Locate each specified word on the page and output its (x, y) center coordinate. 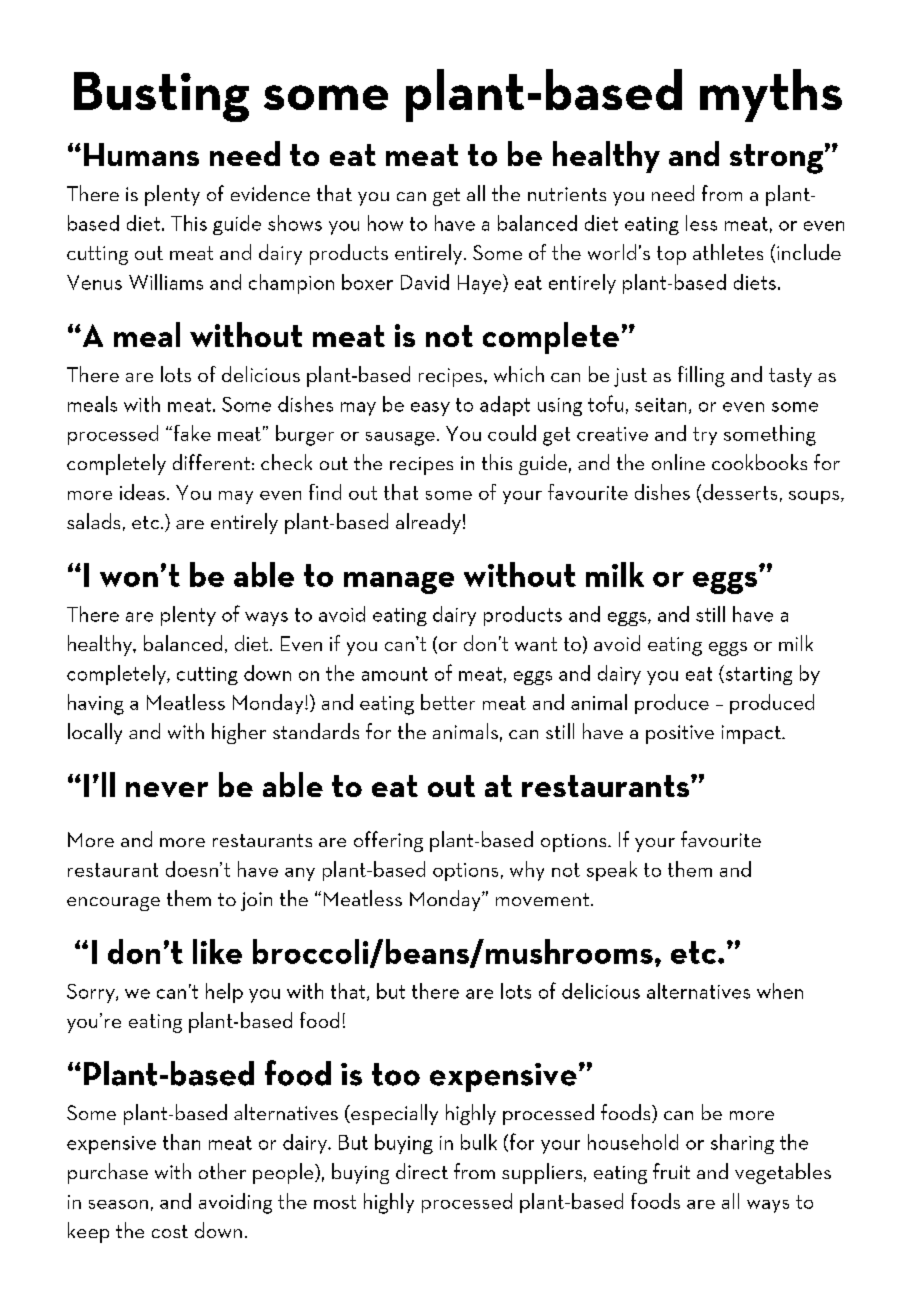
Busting (161, 97)
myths (771, 95)
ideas (142, 492)
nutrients (567, 194)
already (428, 523)
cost (170, 1231)
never (167, 789)
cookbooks (759, 462)
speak (612, 871)
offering (388, 841)
